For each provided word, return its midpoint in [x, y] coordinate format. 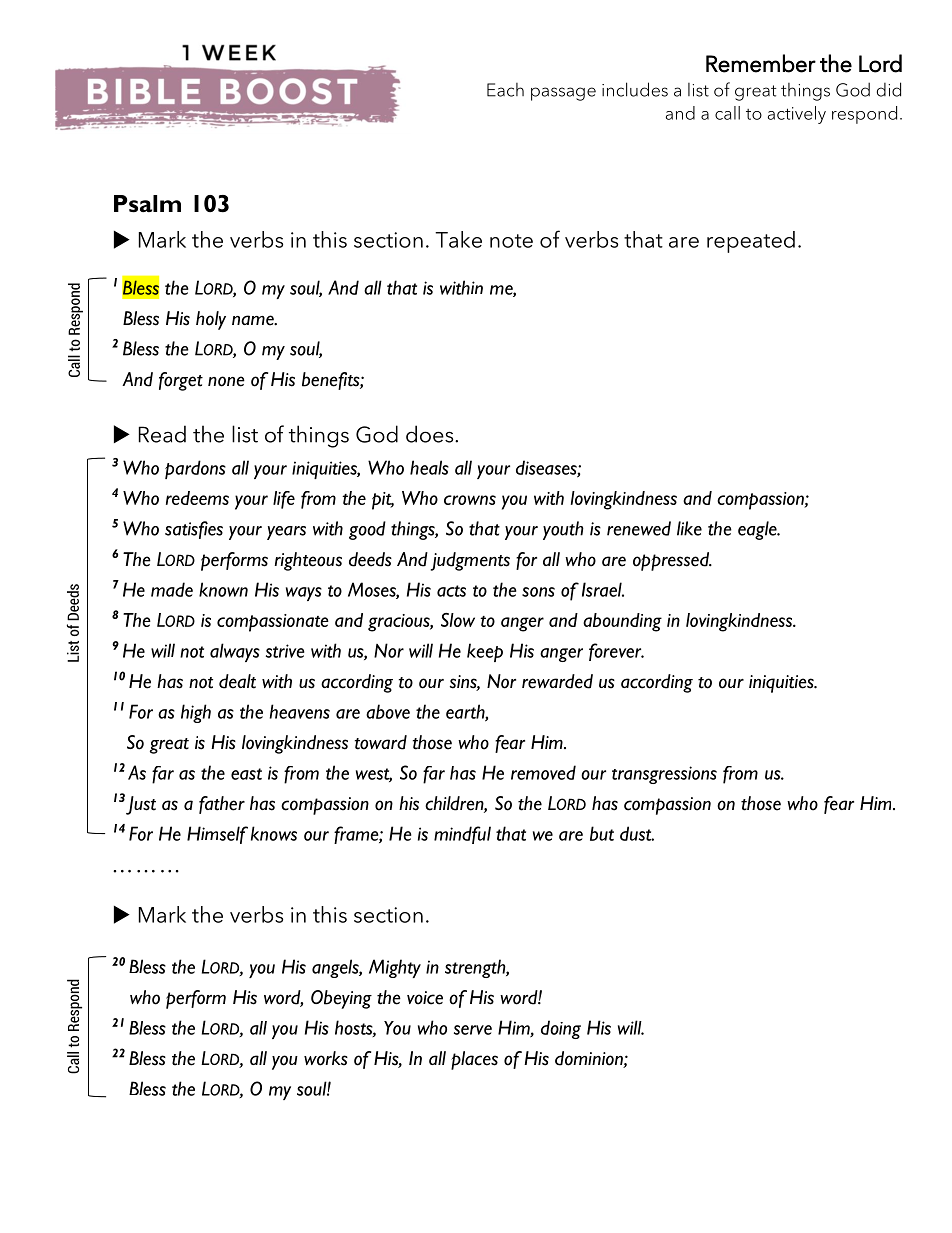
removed [543, 772]
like [689, 528]
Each [505, 90]
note [511, 241]
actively [797, 115]
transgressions [664, 775]
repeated [751, 242]
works [326, 1058]
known [223, 589]
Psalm [147, 204]
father [222, 805]
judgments [470, 561]
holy [211, 320]
